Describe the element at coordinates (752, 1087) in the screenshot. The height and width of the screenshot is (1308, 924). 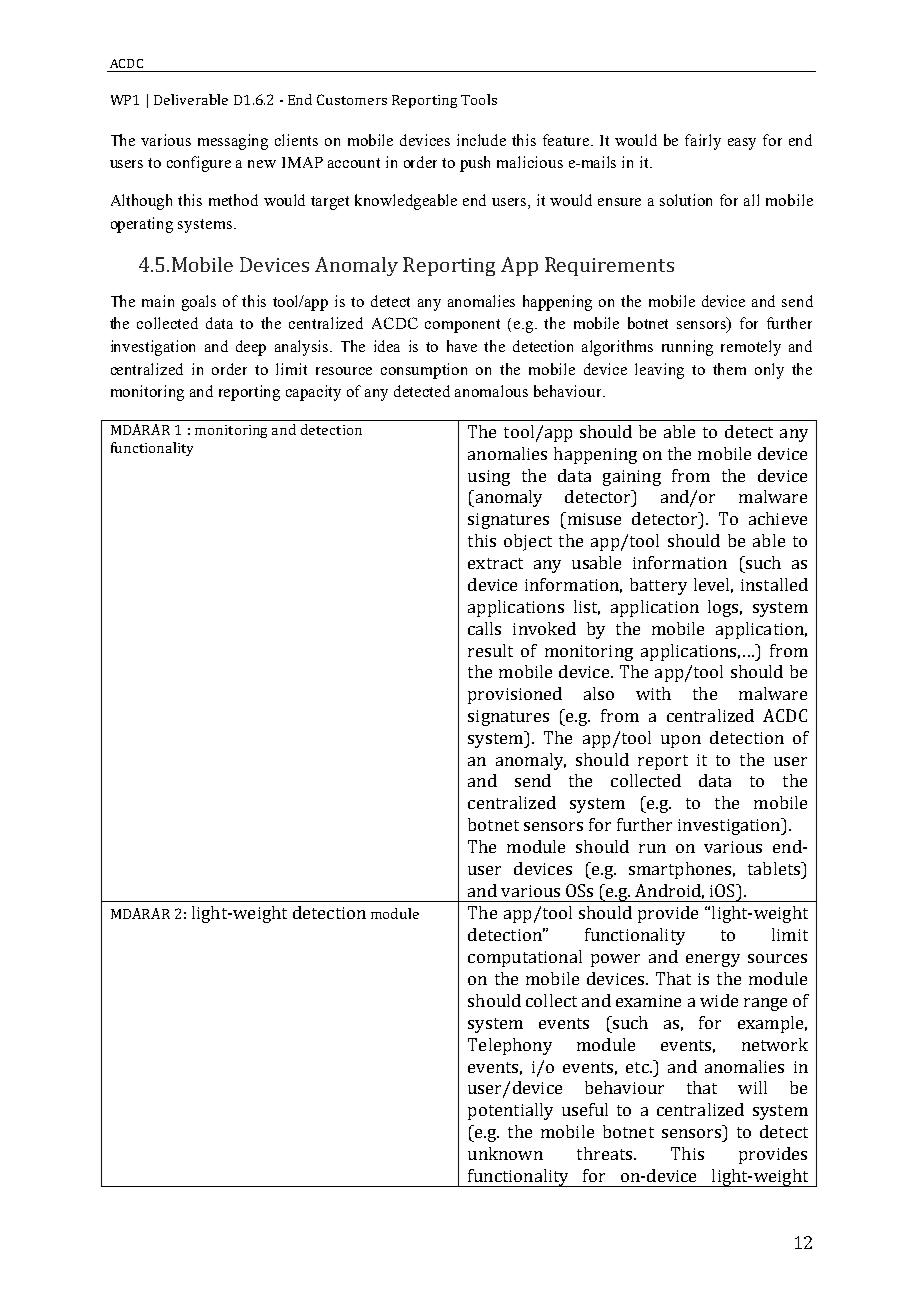
I see `will` at that location.
